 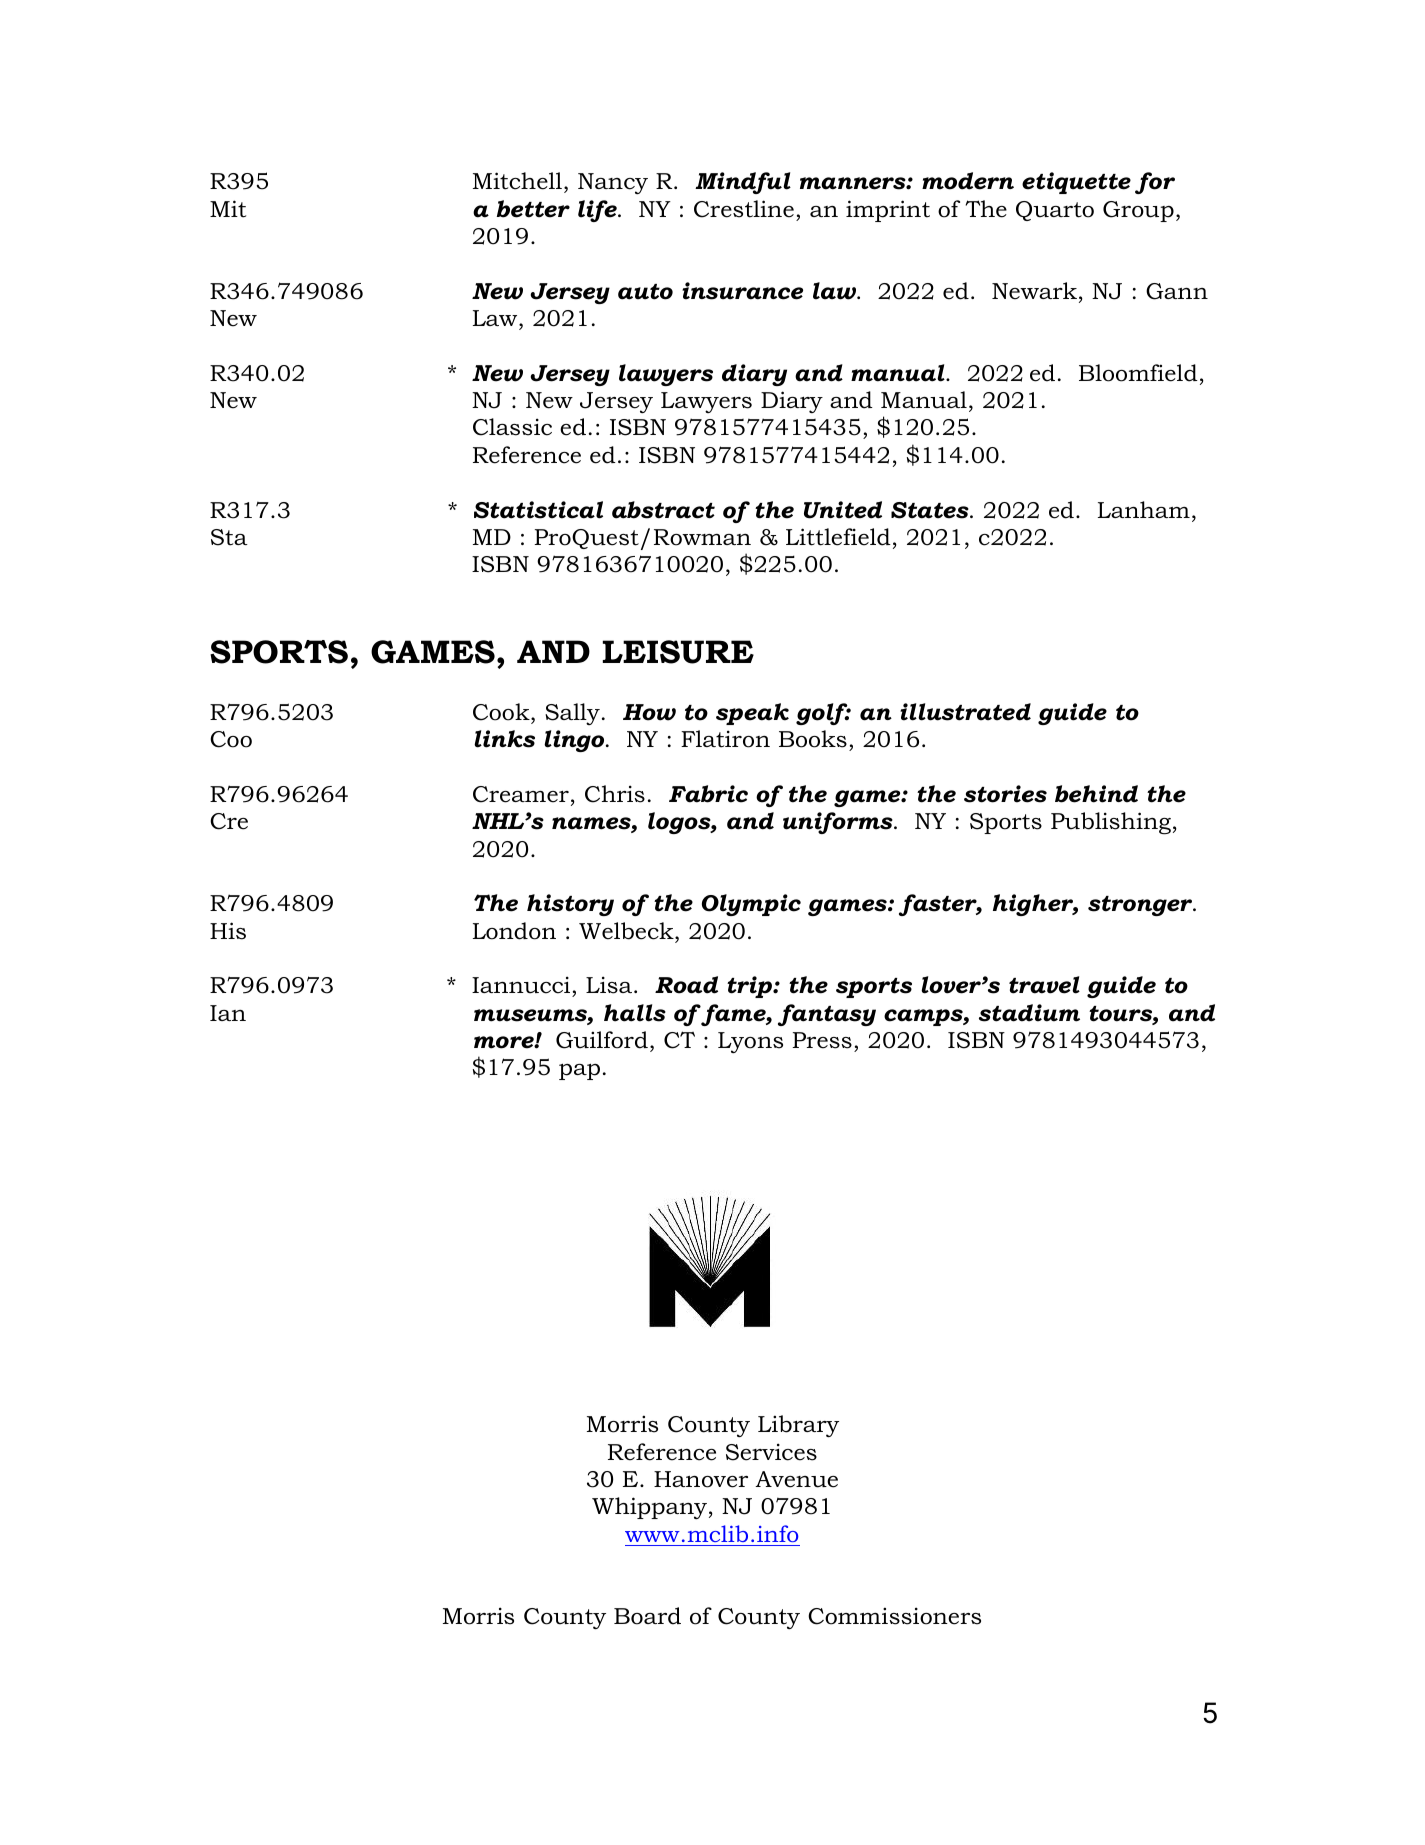 I want to click on uniforms, so click(x=839, y=823).
